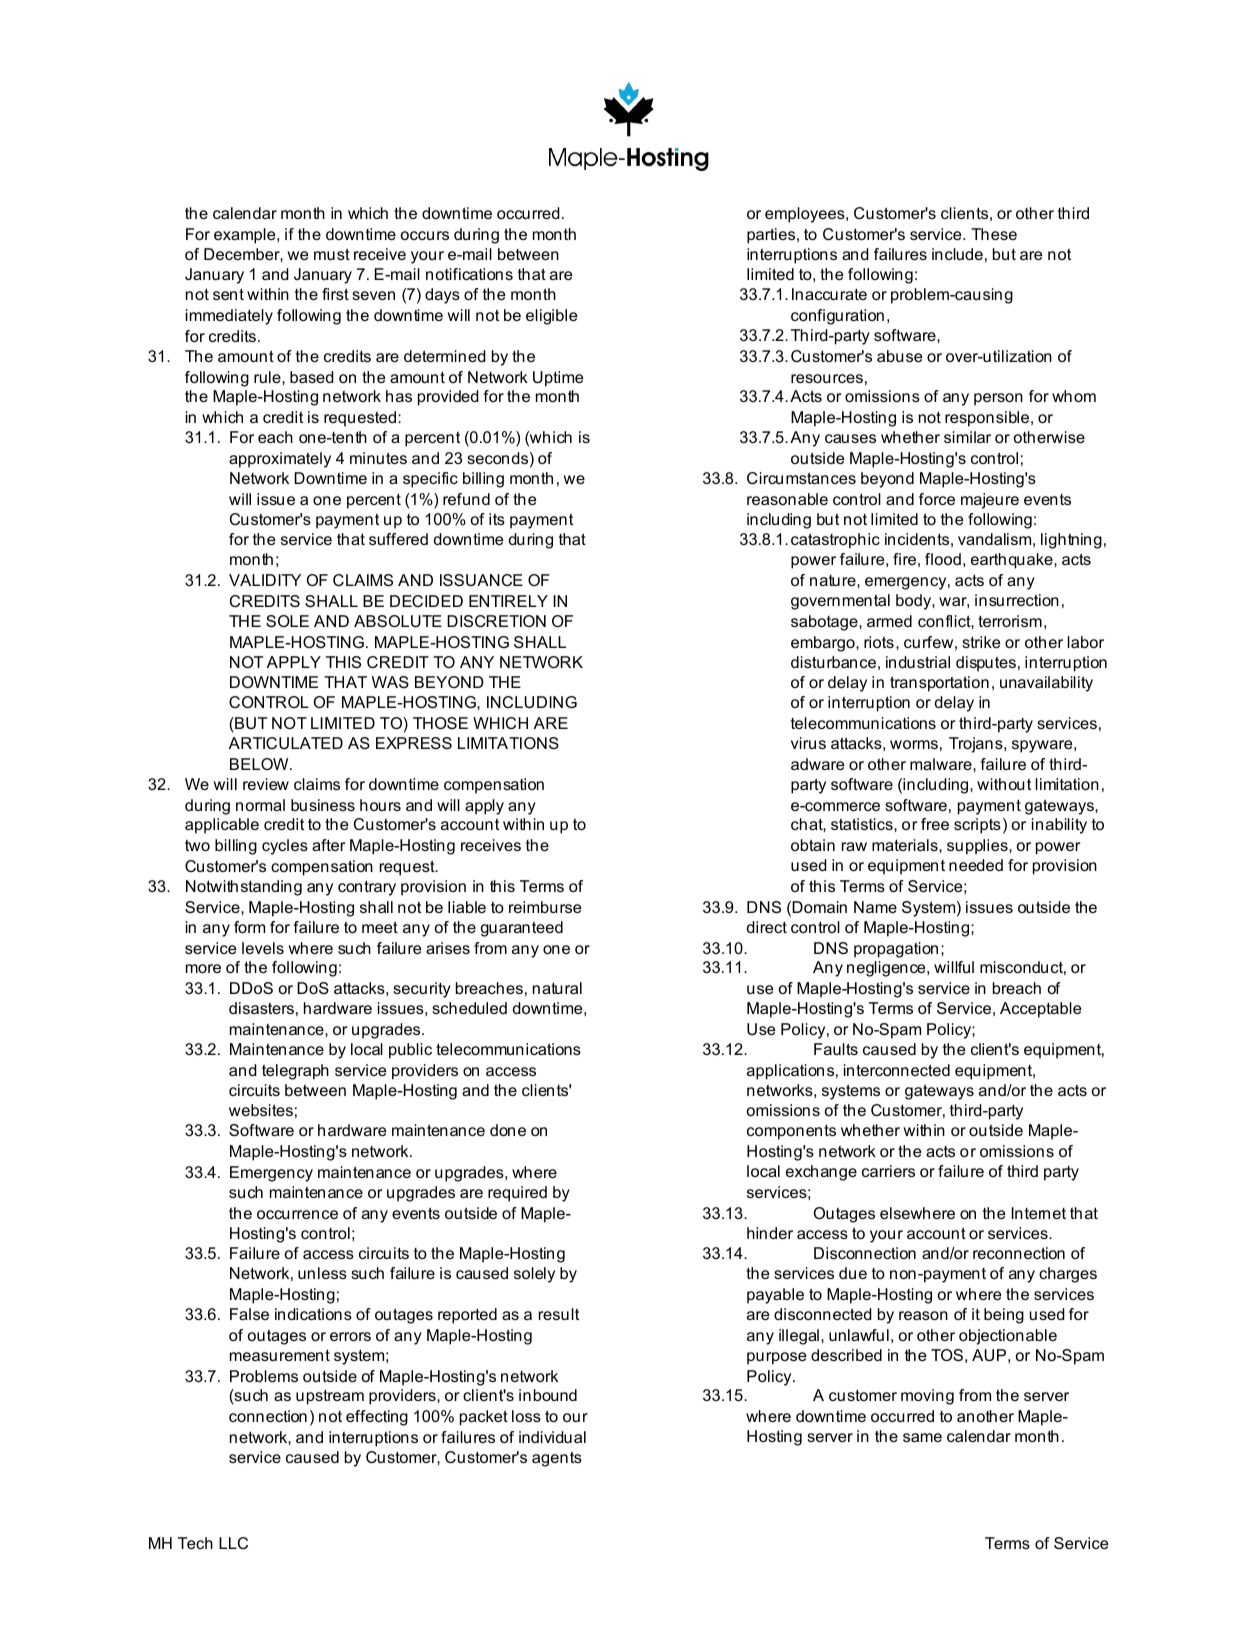 This document has height=1627, width=1257. What do you see at coordinates (557, 1459) in the document?
I see `agents` at bounding box center [557, 1459].
